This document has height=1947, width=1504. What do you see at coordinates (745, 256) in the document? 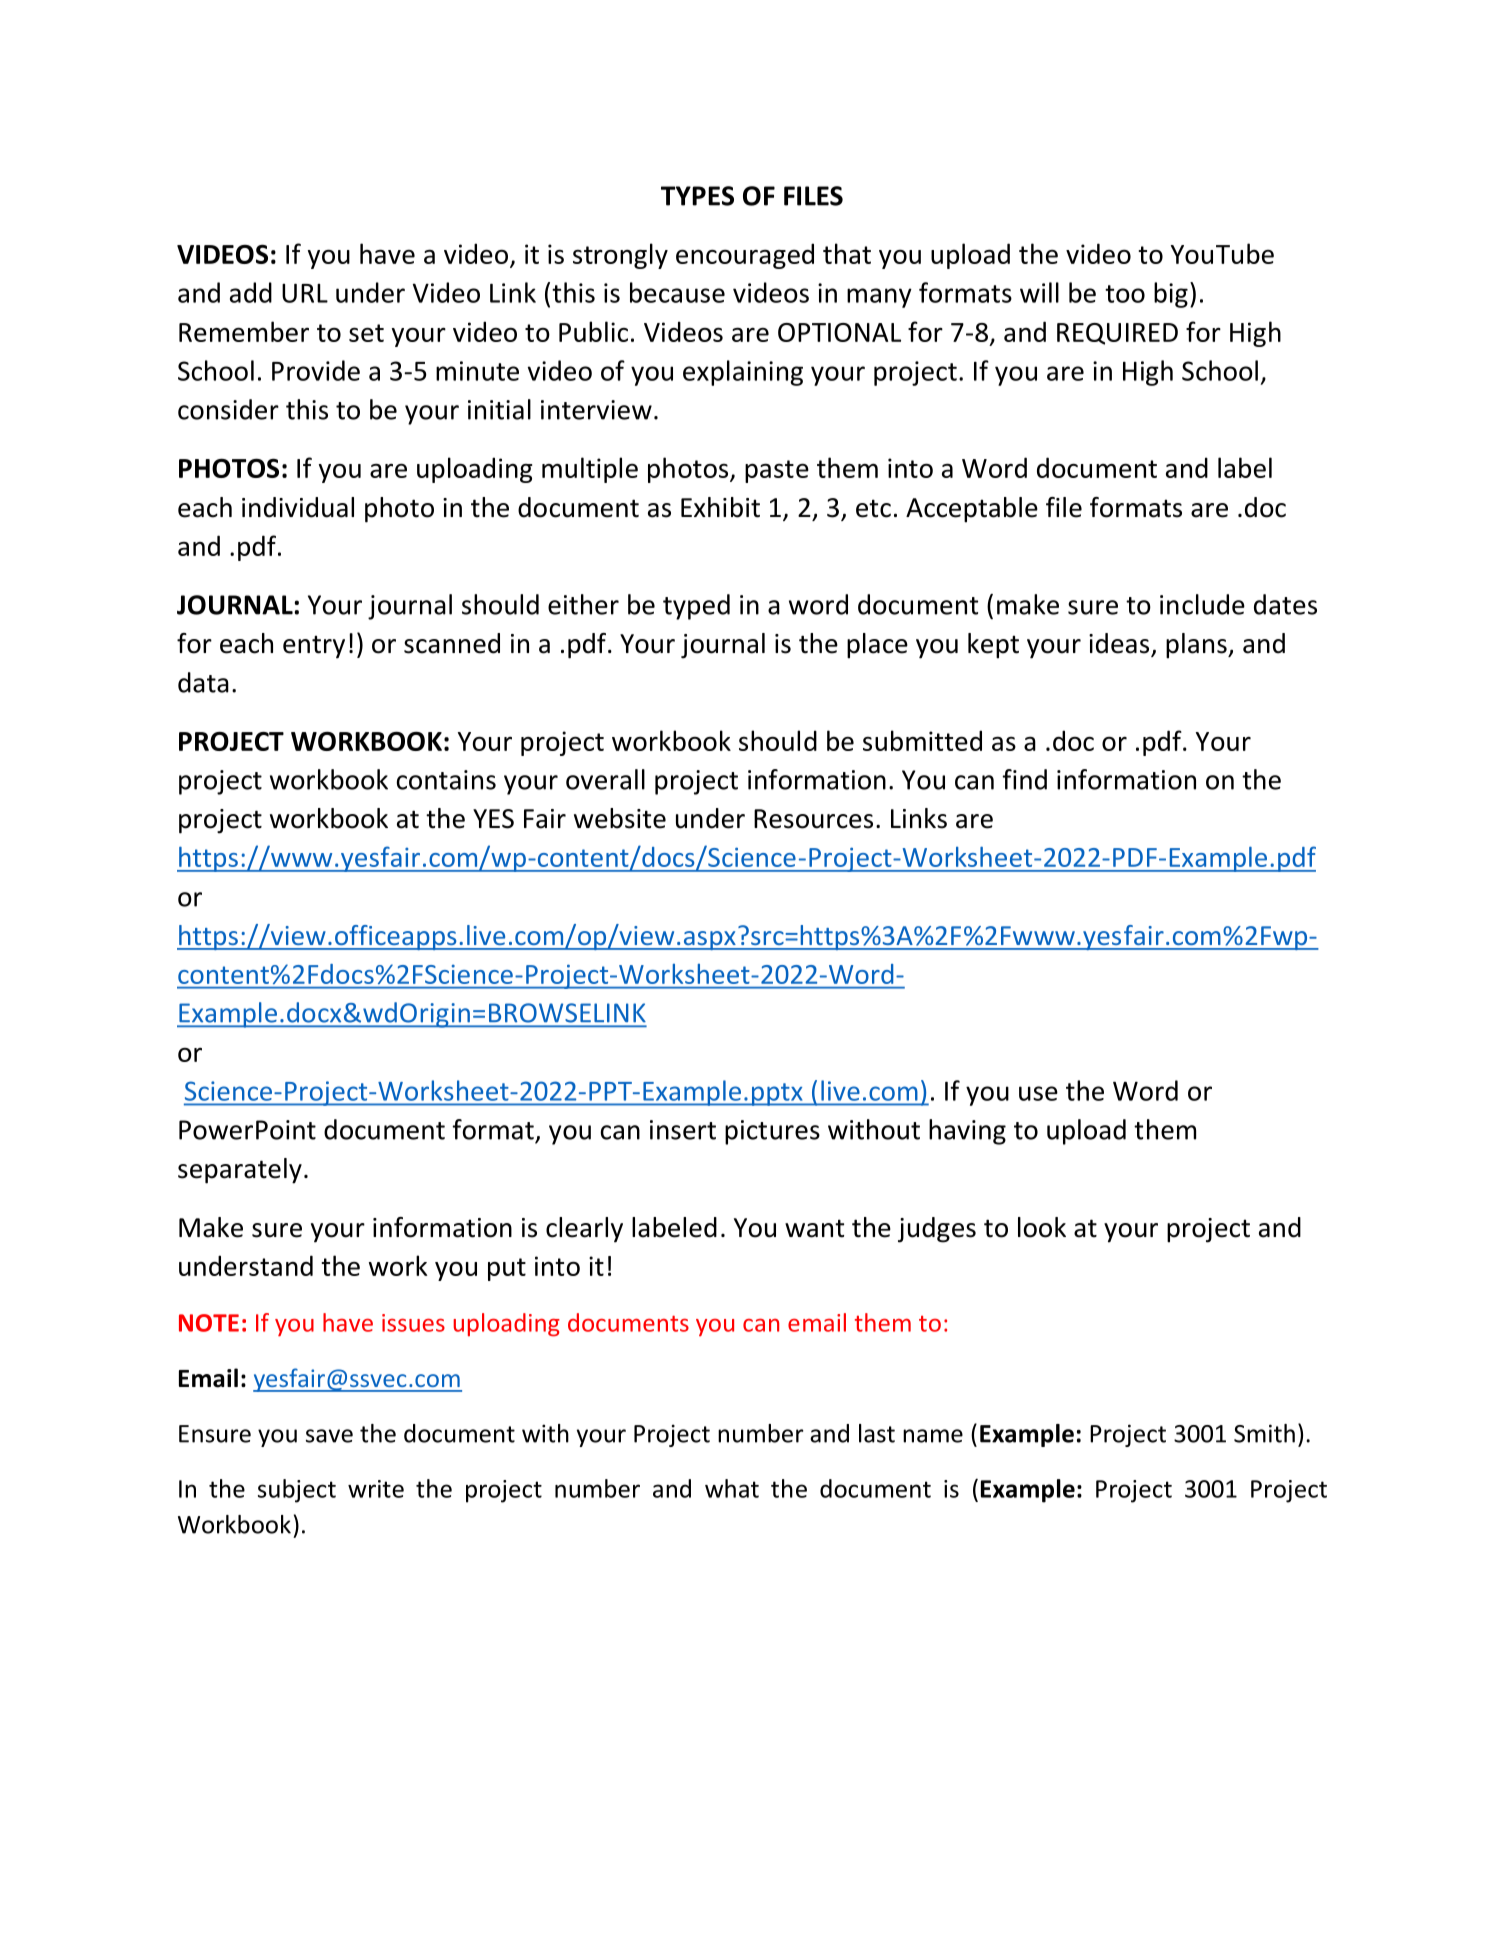
I see `encouraged` at bounding box center [745, 256].
